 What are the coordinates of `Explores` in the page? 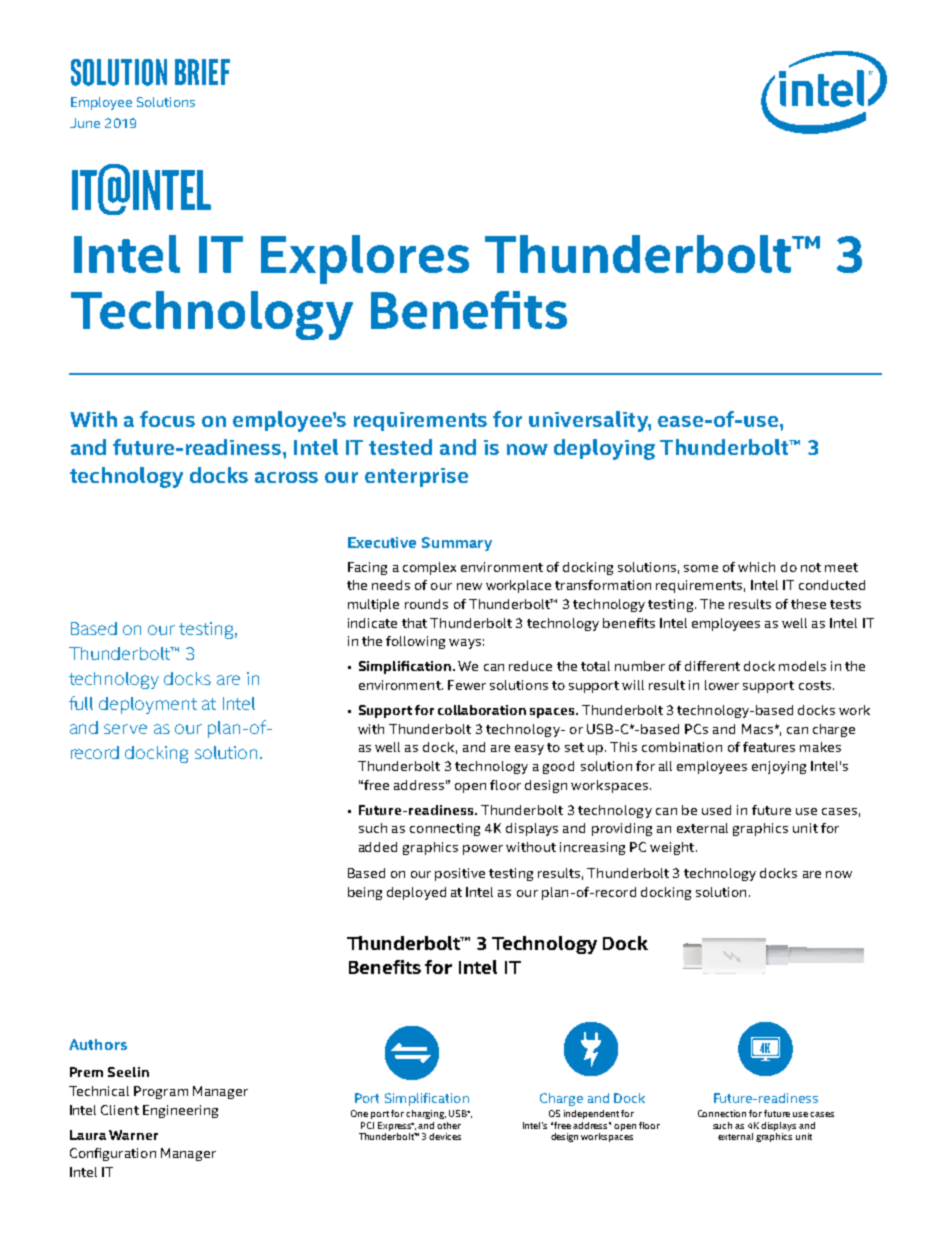 It's located at (365, 259).
